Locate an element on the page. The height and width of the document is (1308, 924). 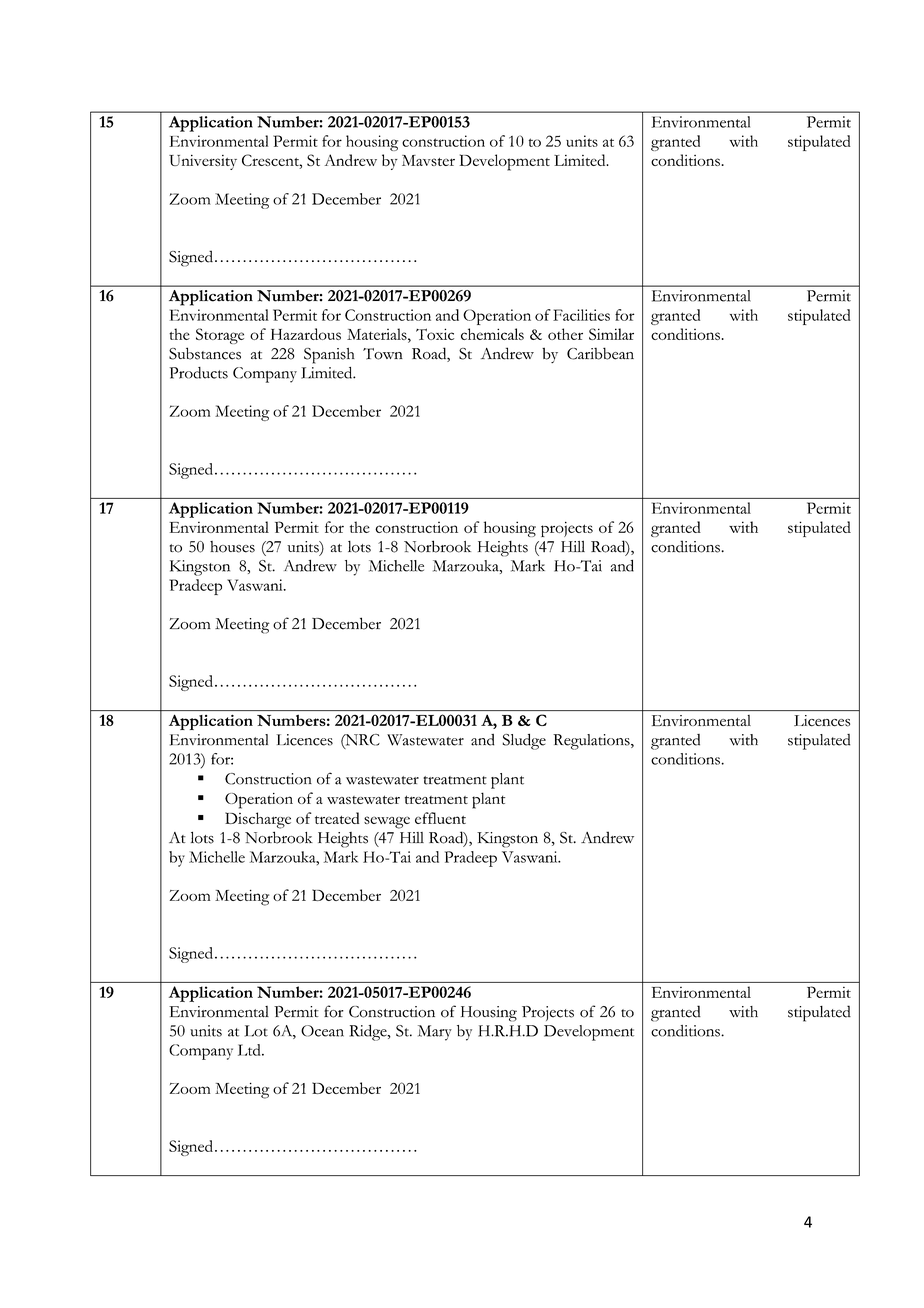
Materials is located at coordinates (378, 334).
